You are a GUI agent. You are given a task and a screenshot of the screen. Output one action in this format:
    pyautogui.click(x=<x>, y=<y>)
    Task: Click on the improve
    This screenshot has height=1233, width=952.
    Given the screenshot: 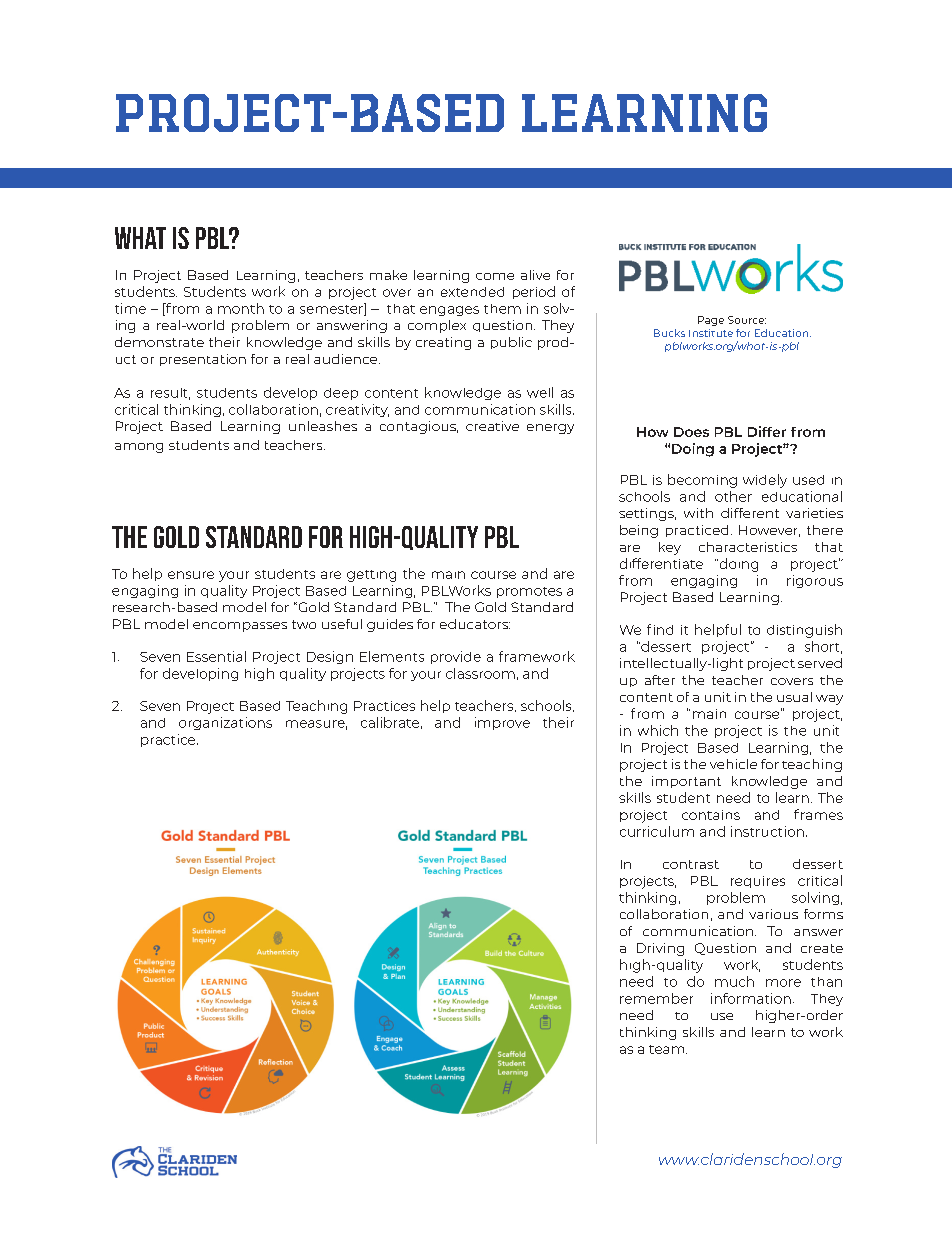 What is the action you would take?
    pyautogui.click(x=502, y=723)
